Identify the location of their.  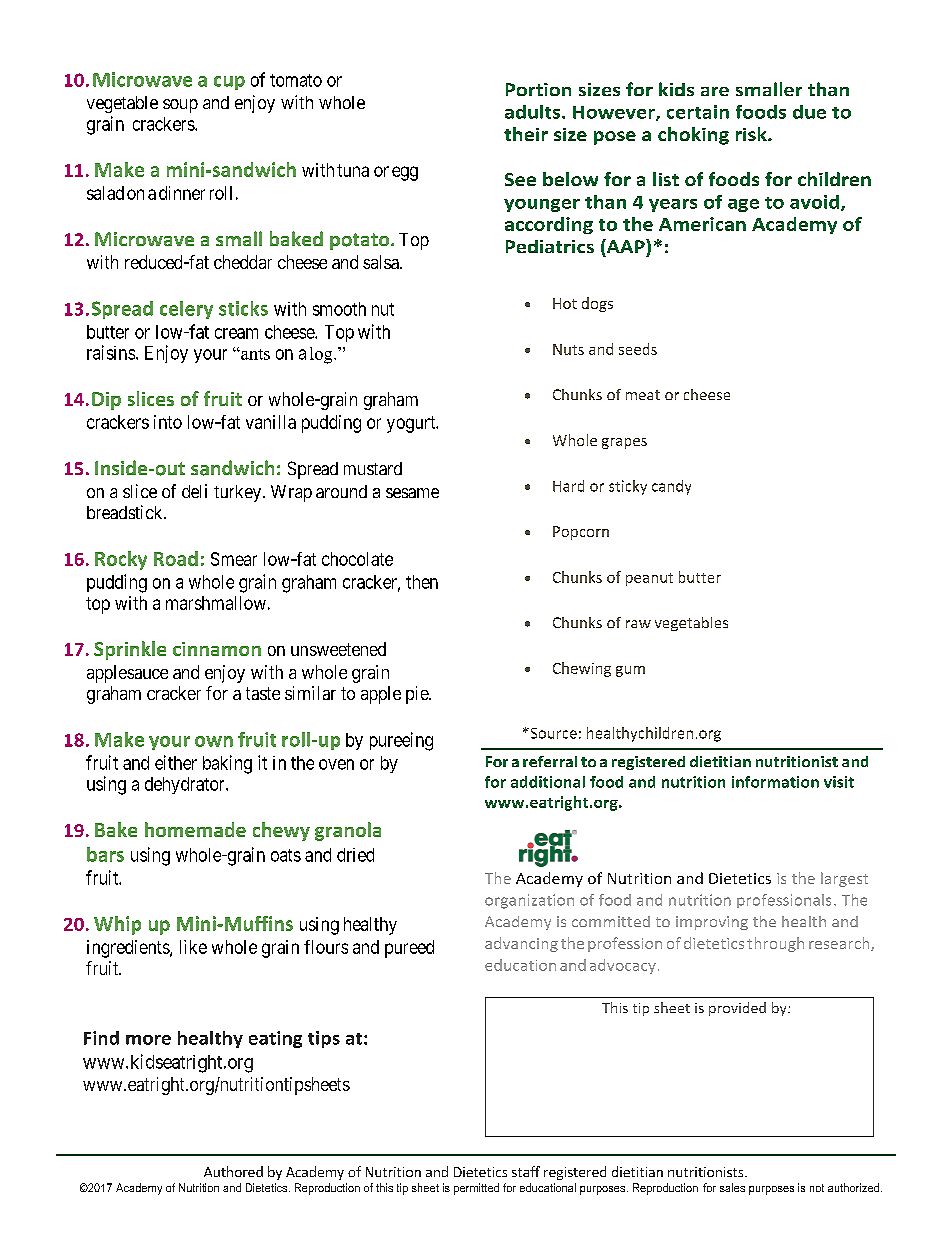
(526, 134).
